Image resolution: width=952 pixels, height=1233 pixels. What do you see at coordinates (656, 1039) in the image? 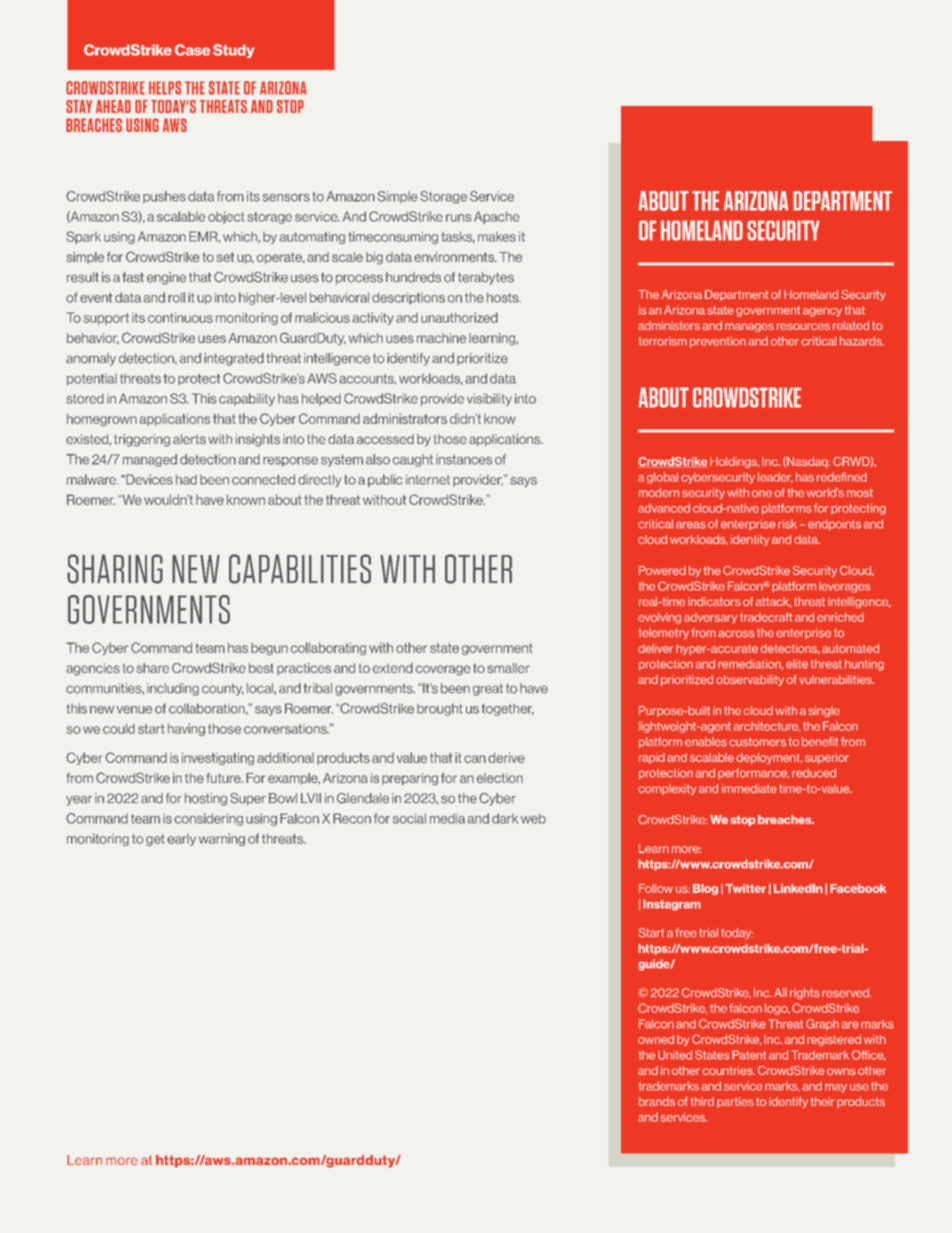
I see `owned` at bounding box center [656, 1039].
